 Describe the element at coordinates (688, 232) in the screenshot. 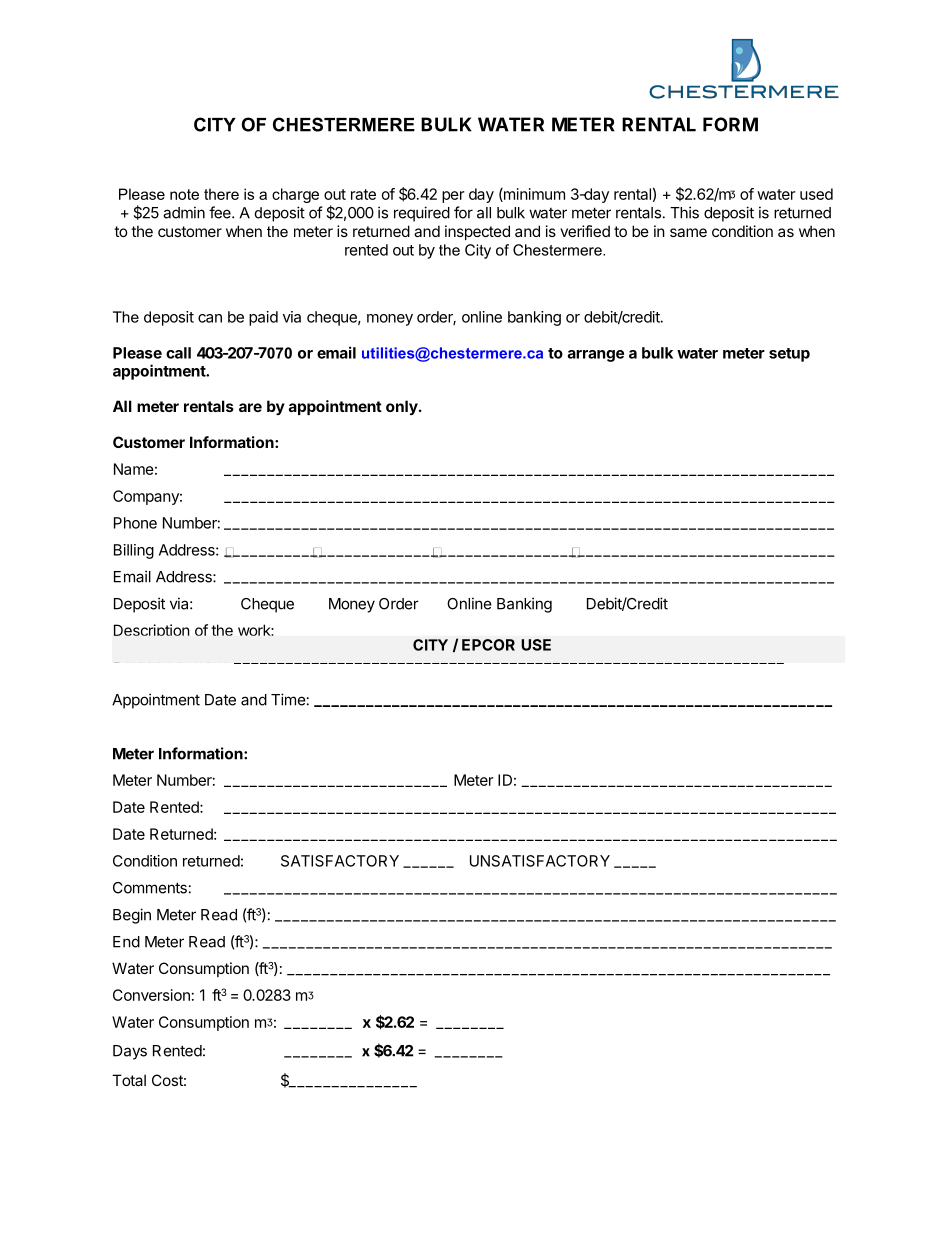

I see `same` at that location.
